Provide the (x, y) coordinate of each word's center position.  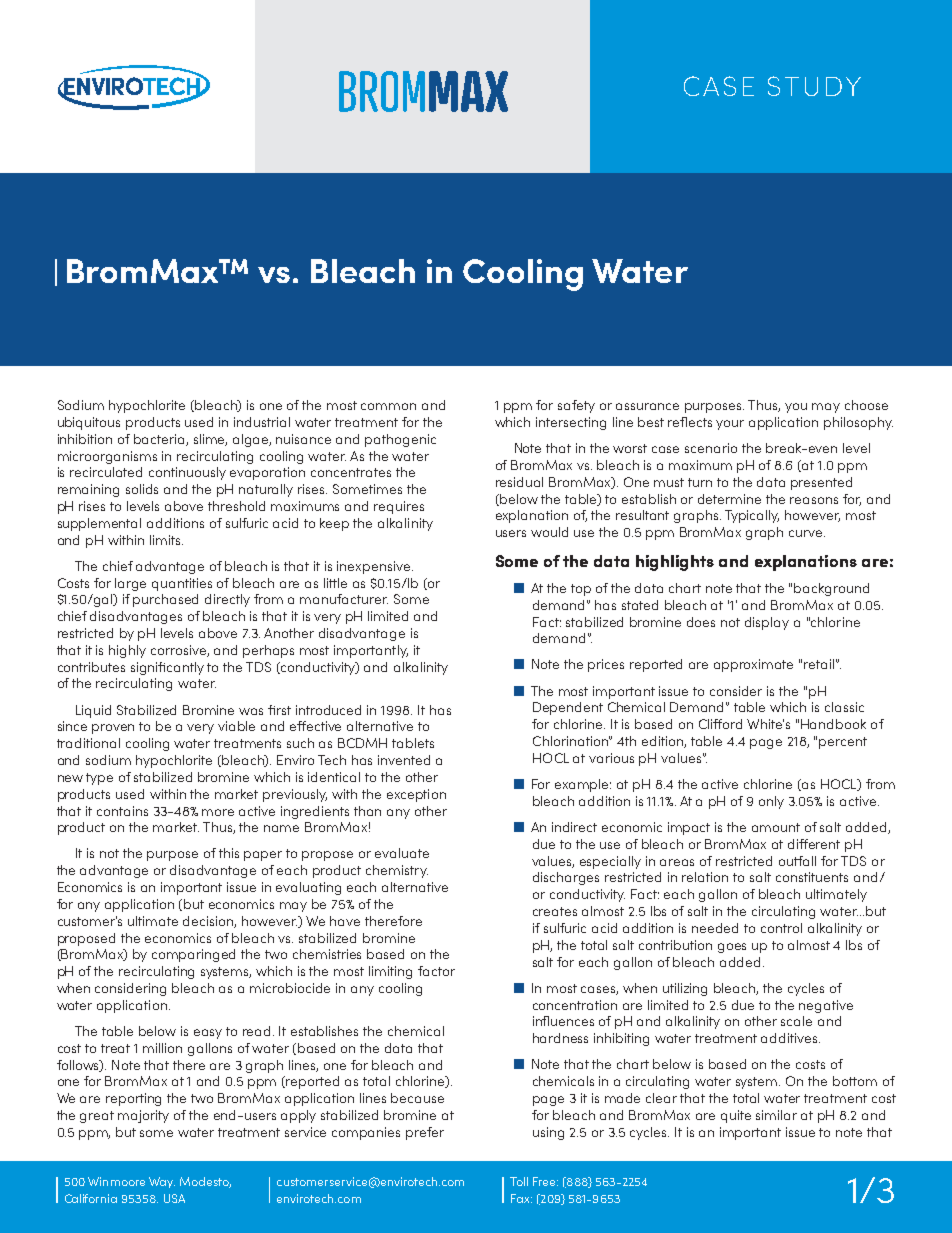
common (388, 406)
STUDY (814, 86)
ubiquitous (89, 423)
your (730, 425)
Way (162, 1182)
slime (210, 440)
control (781, 928)
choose (866, 405)
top (581, 590)
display (767, 623)
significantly (167, 668)
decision (209, 922)
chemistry (397, 871)
